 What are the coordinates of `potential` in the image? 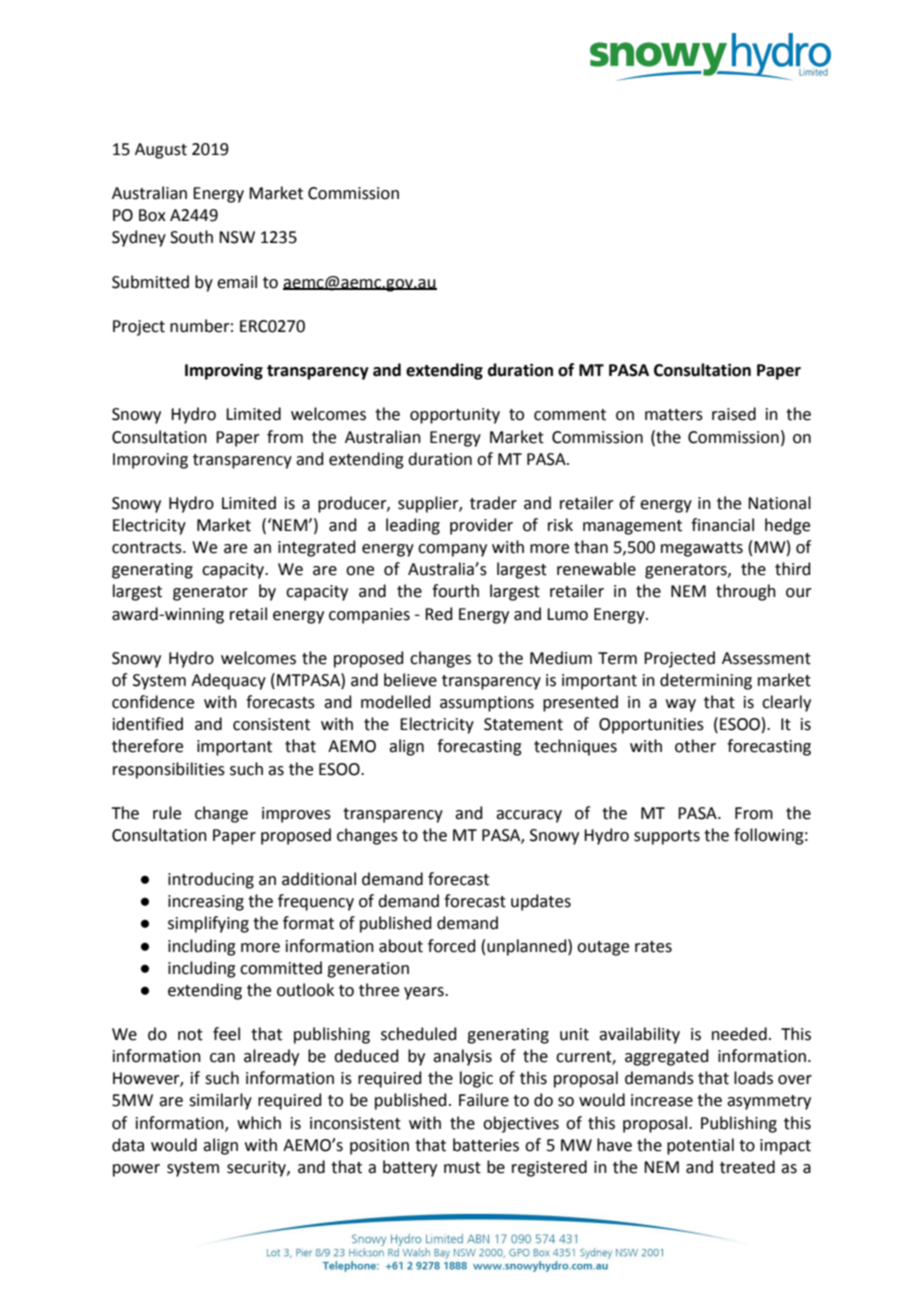 It's located at (700, 1146).
